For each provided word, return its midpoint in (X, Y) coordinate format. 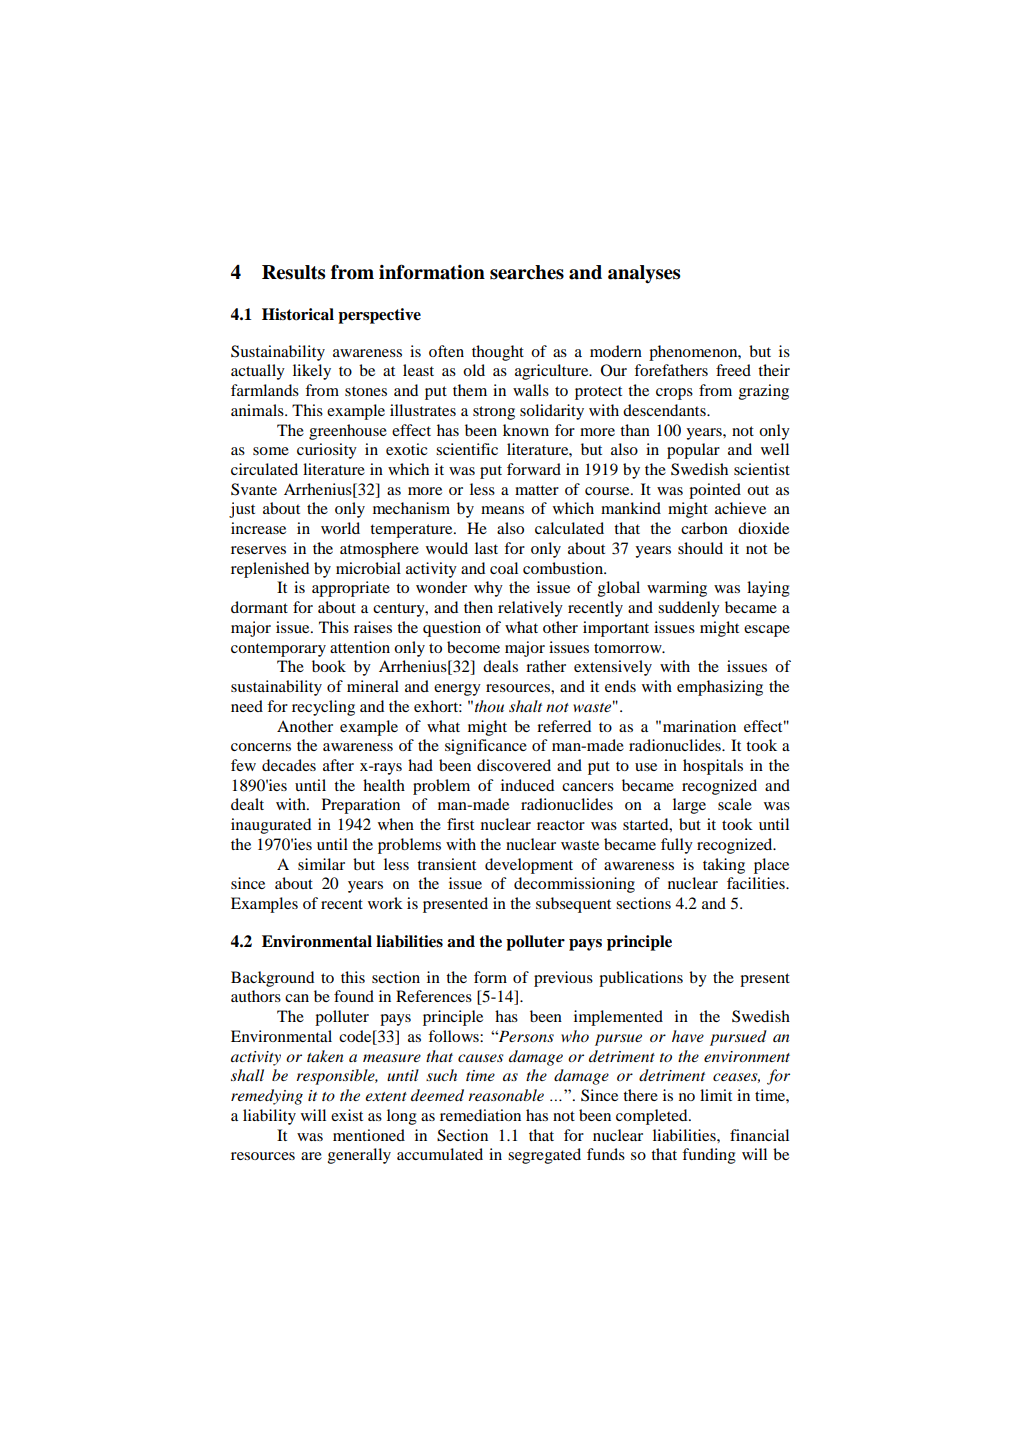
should (700, 548)
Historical (298, 314)
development (529, 866)
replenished (270, 570)
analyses (644, 274)
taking (724, 866)
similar (321, 864)
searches (527, 272)
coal (504, 568)
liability (269, 1117)
